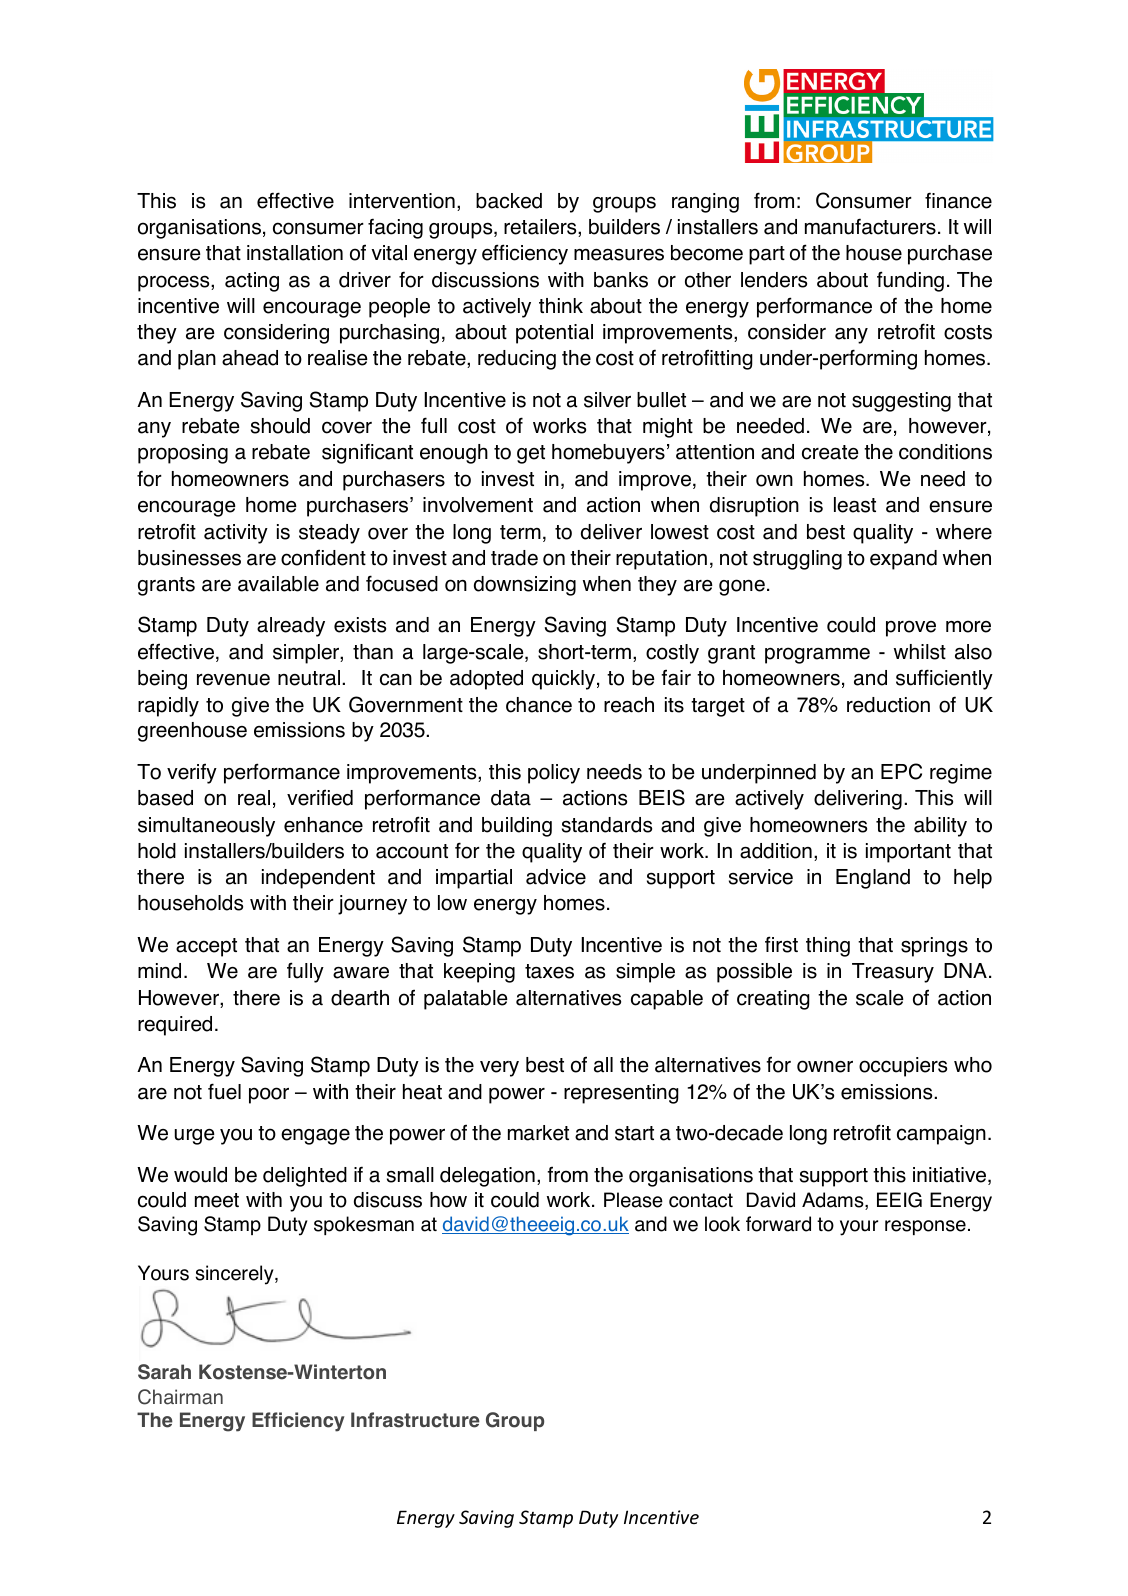  Describe the element at coordinates (607, 400) in the screenshot. I see `silver` at that location.
